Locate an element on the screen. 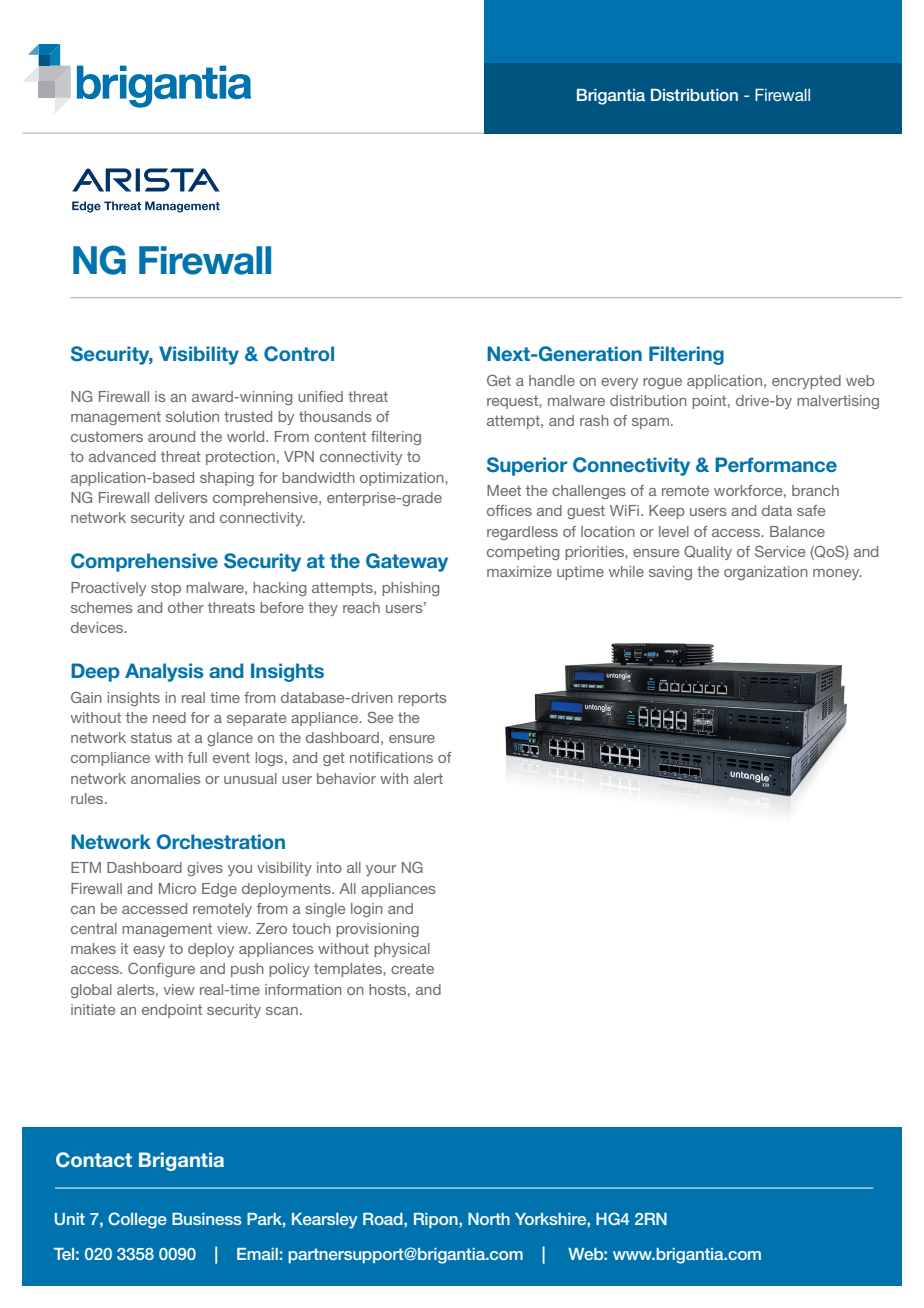 Image resolution: width=924 pixels, height=1308 pixels. stop is located at coordinates (166, 589).
